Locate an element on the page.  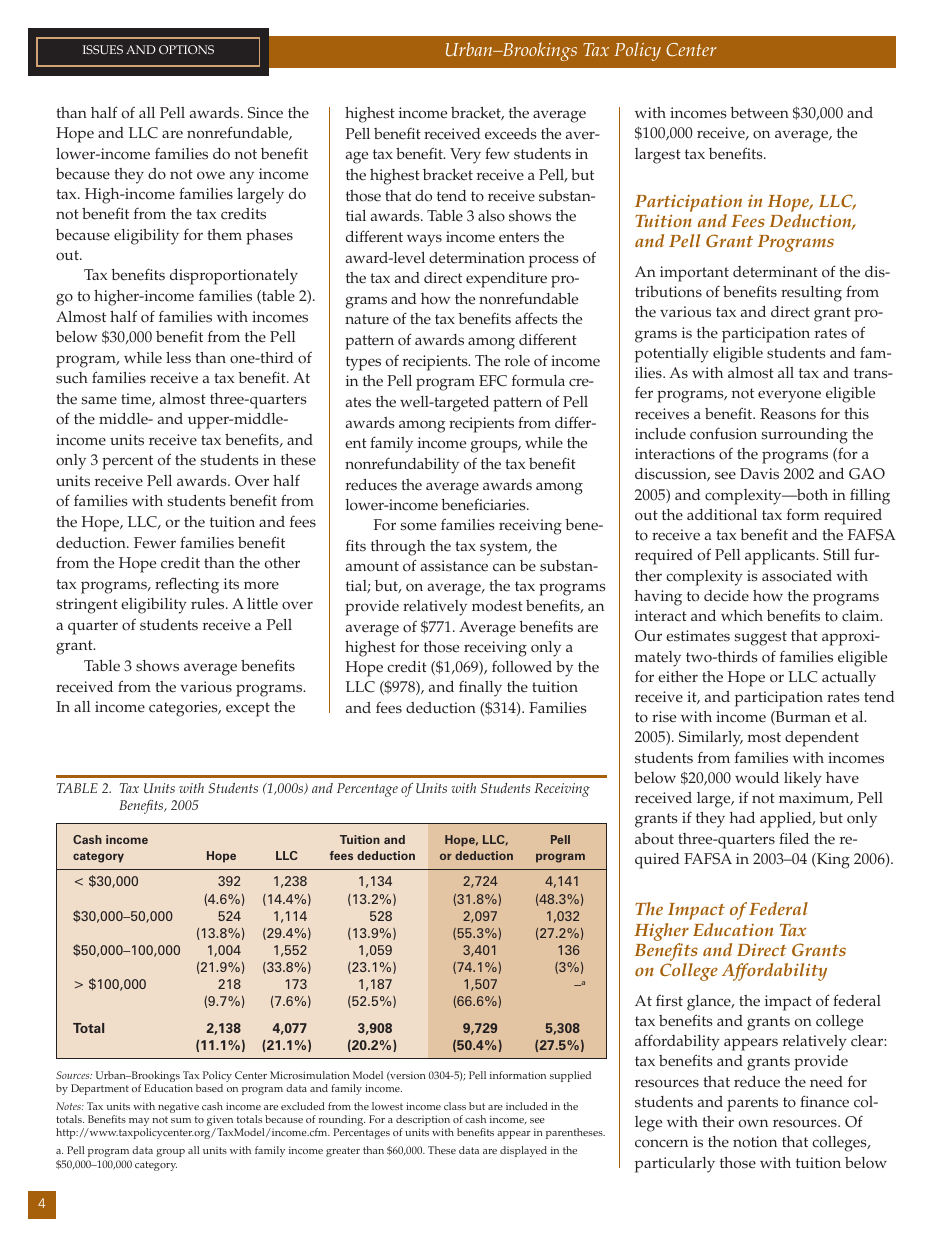
OPTIONS is located at coordinates (186, 49).
